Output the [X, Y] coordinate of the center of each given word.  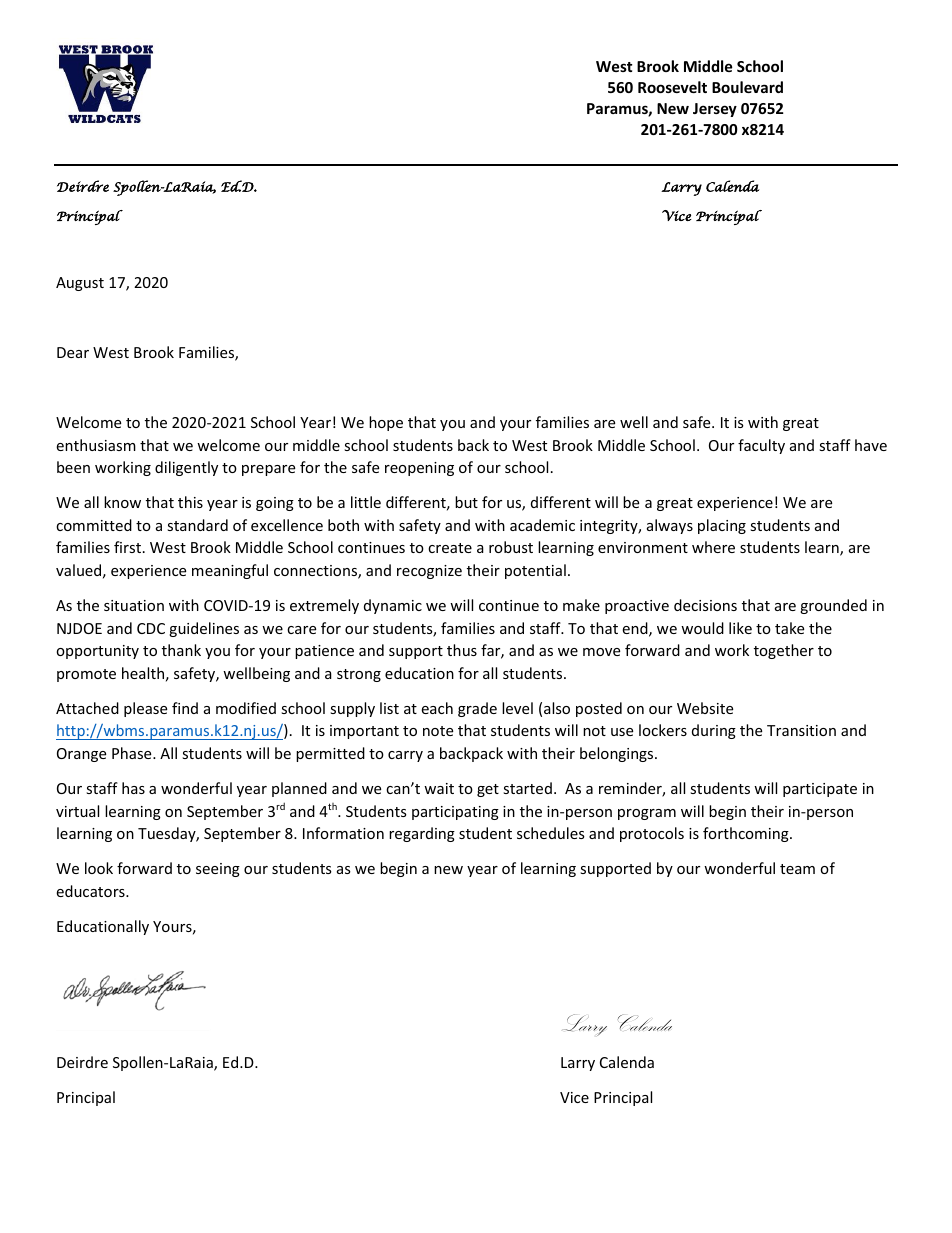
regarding [422, 834]
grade [477, 709]
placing [722, 526]
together [784, 651]
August [80, 284]
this [190, 502]
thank [181, 650]
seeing [218, 870]
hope [386, 423]
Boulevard [747, 87]
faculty [761, 446]
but [466, 502]
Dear [73, 352]
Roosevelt [672, 87]
